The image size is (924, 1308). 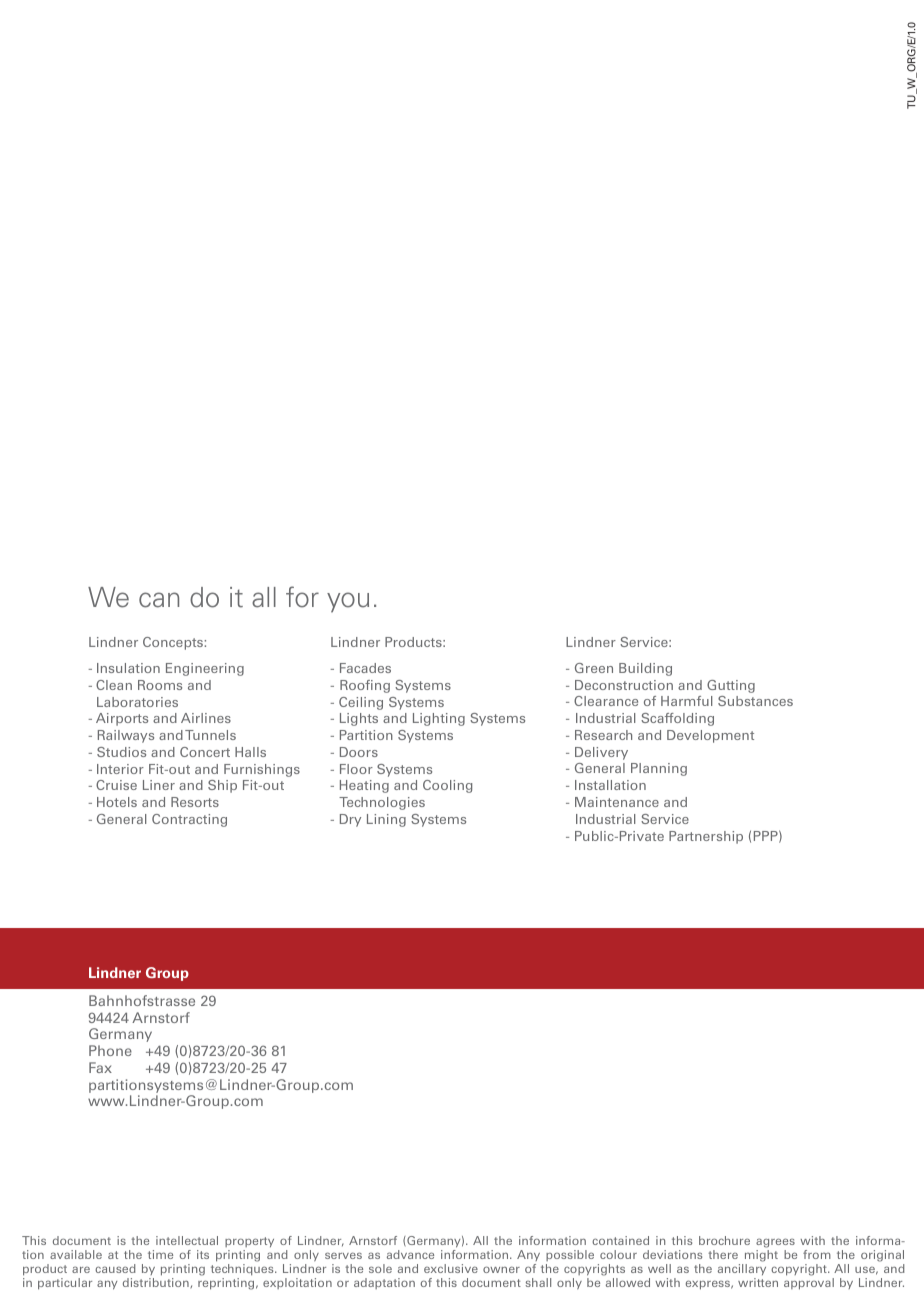 What do you see at coordinates (159, 600) in the image?
I see `can` at bounding box center [159, 600].
